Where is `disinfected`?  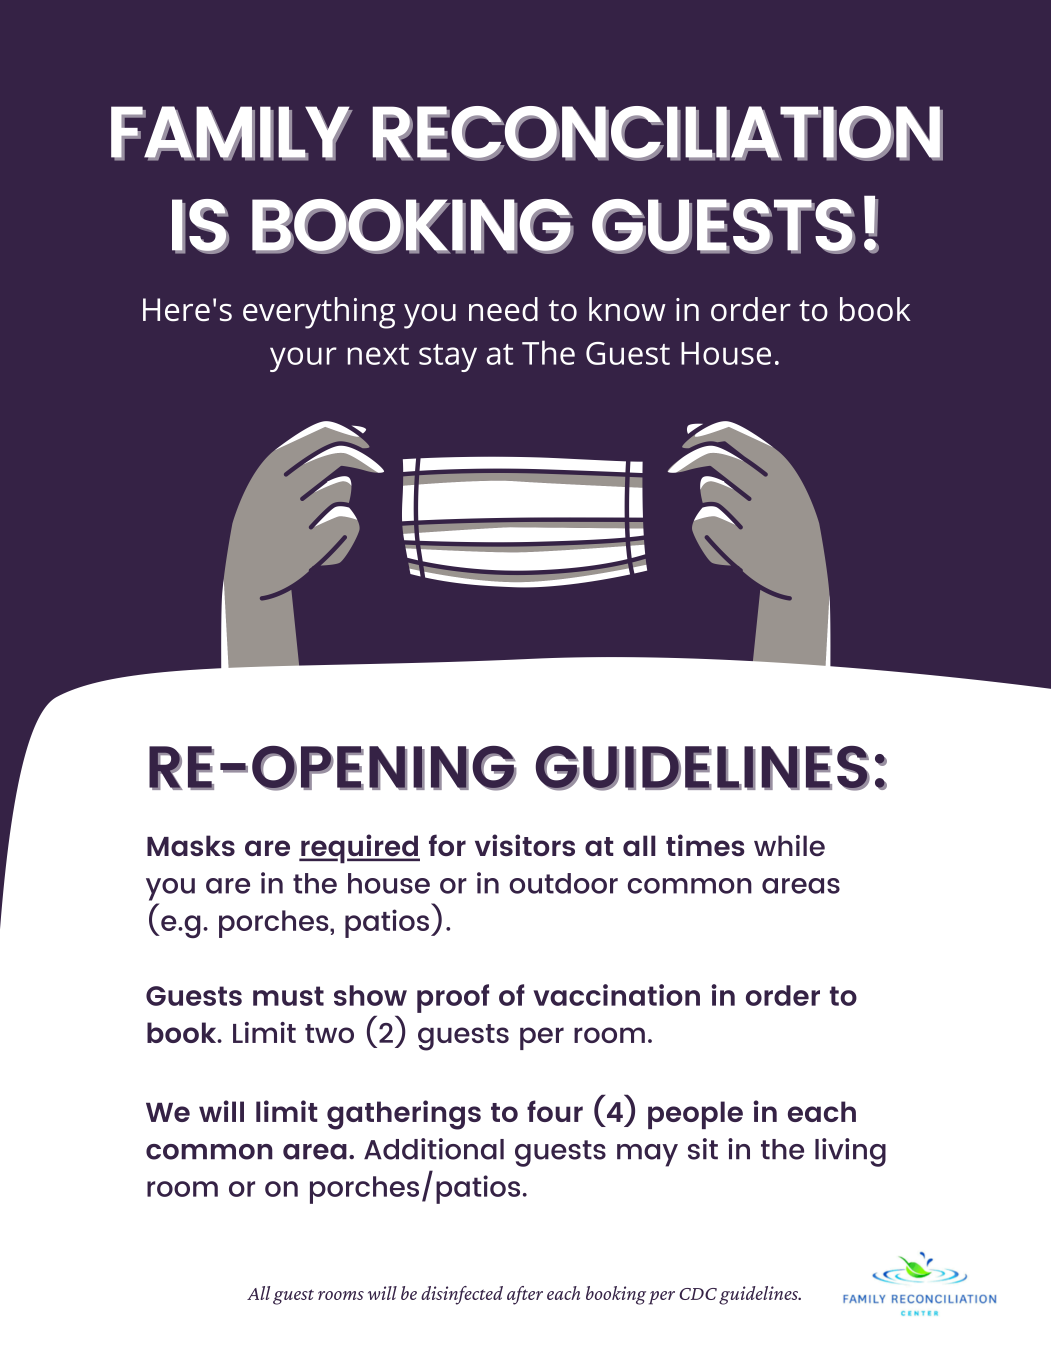 disinfected is located at coordinates (462, 1295).
